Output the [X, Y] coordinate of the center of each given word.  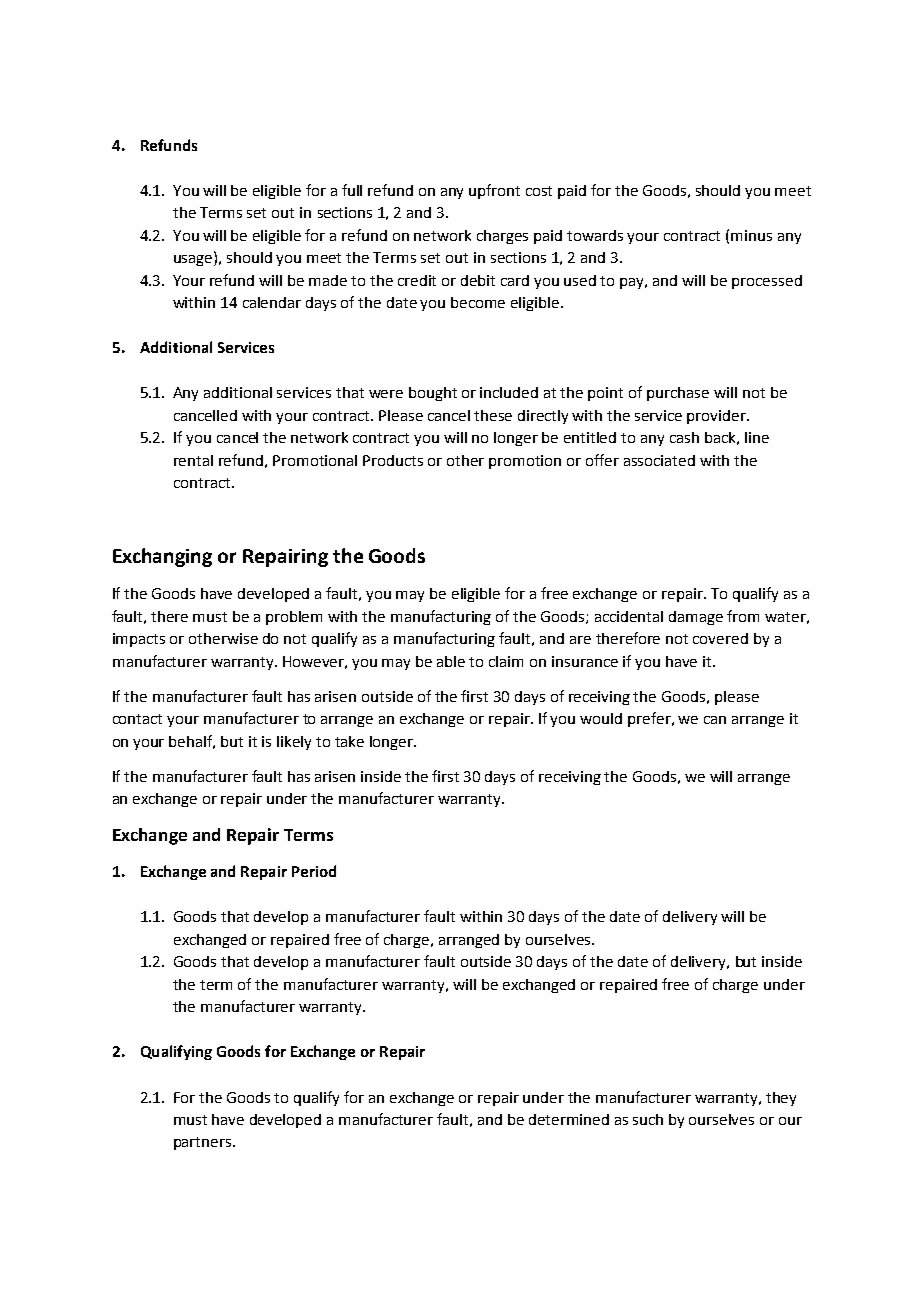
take [349, 741]
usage [194, 260]
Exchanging [162, 557]
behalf [192, 742]
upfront [494, 191]
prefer [650, 719]
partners [204, 1143]
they [781, 1099]
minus [751, 235]
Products [393, 460]
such [648, 1119]
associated [659, 460]
